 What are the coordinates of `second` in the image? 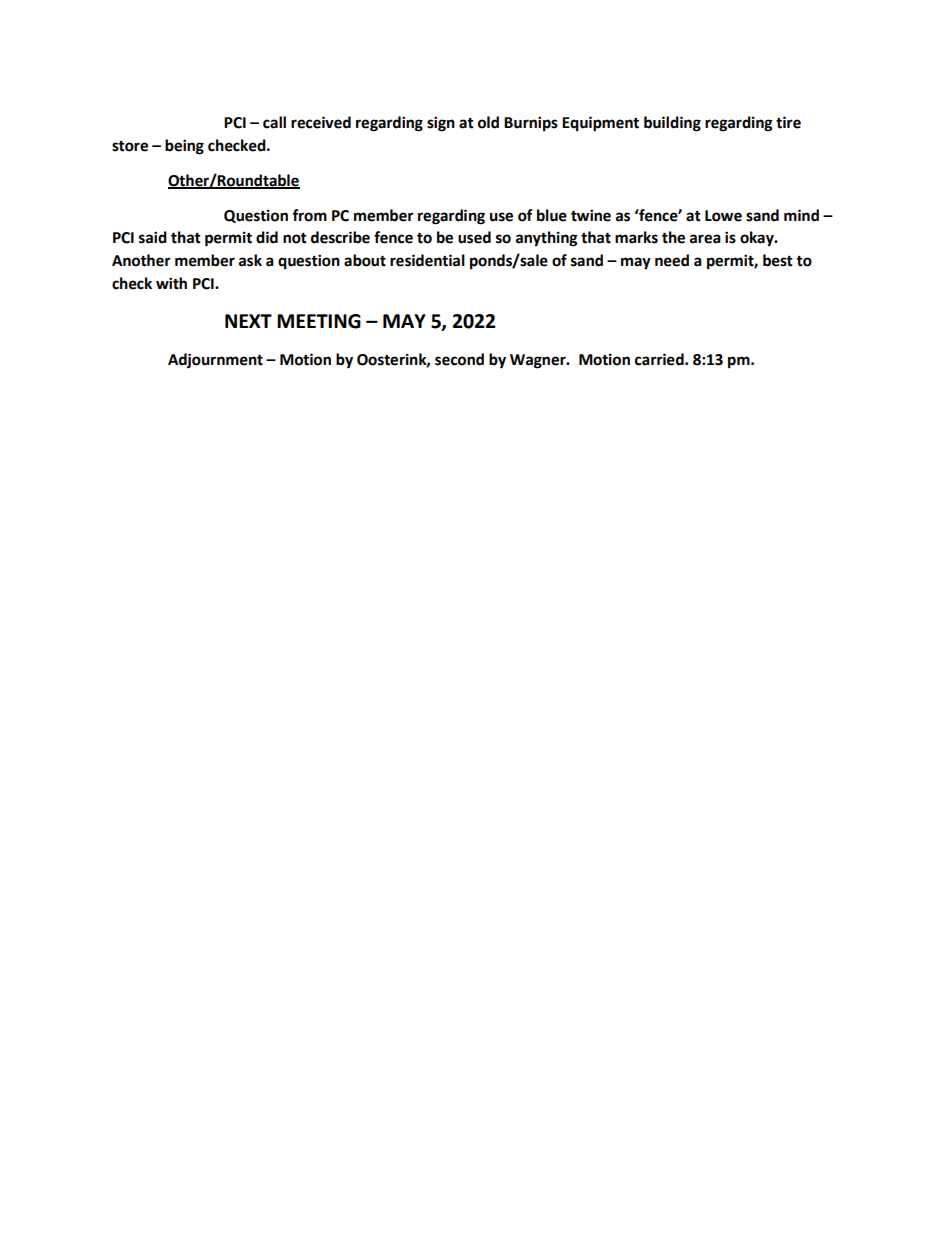 It's located at (459, 359).
